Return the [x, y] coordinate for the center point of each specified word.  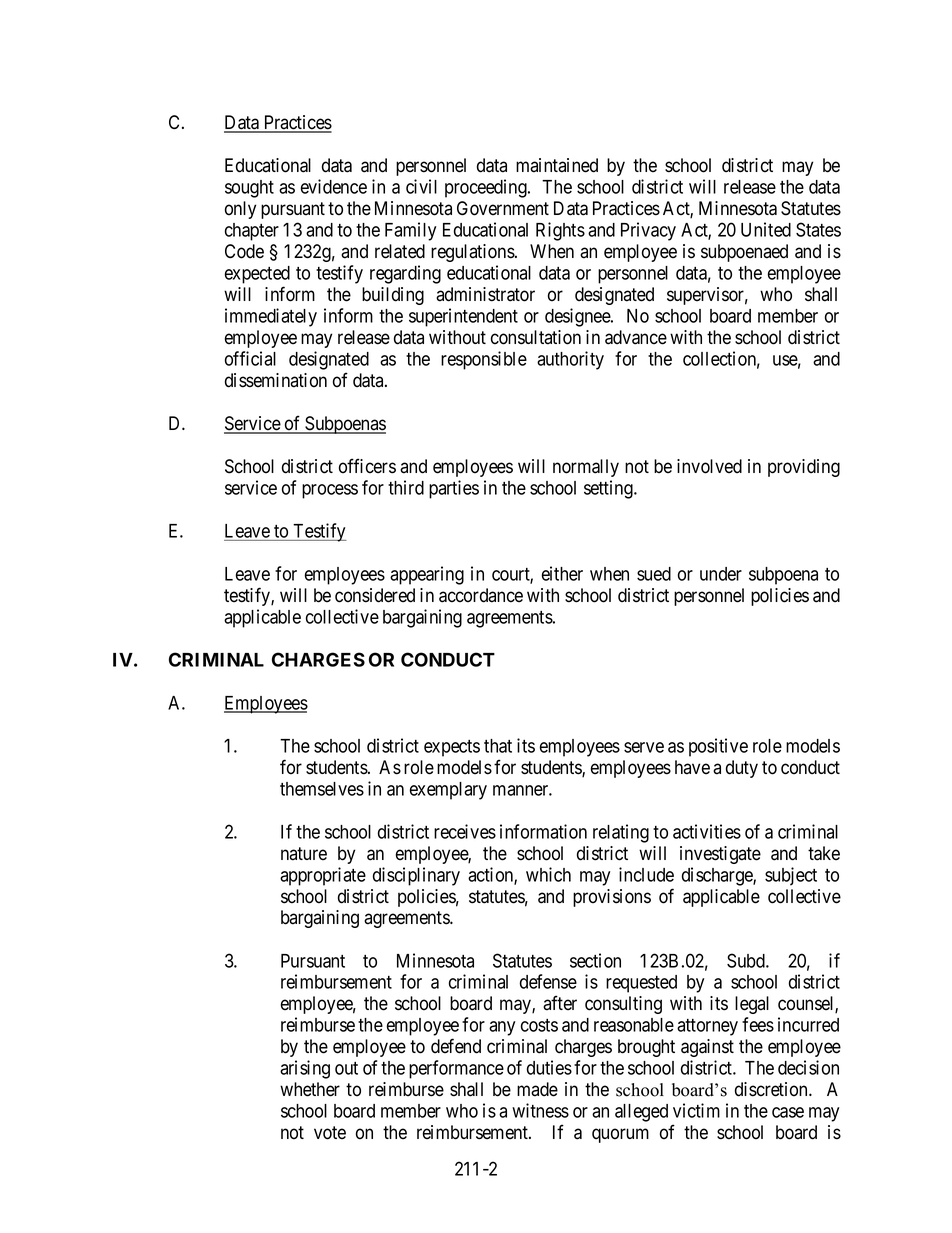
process [330, 491]
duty [742, 769]
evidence [334, 186]
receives [465, 831]
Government [503, 208]
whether [310, 1089]
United [766, 229]
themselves [322, 789]
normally [586, 468]
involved [709, 466]
